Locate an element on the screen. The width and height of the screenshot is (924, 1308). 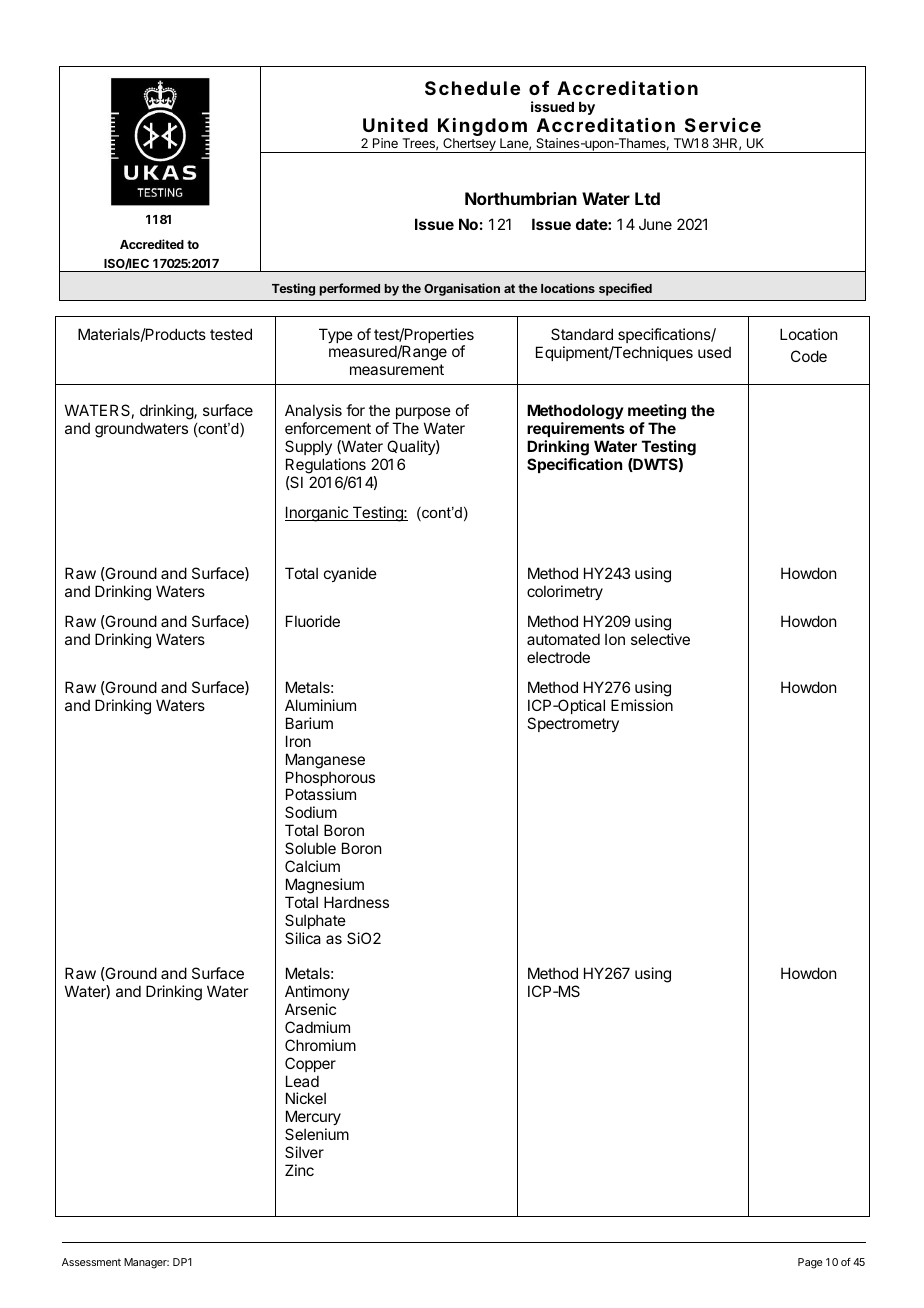
Pine is located at coordinates (385, 143).
